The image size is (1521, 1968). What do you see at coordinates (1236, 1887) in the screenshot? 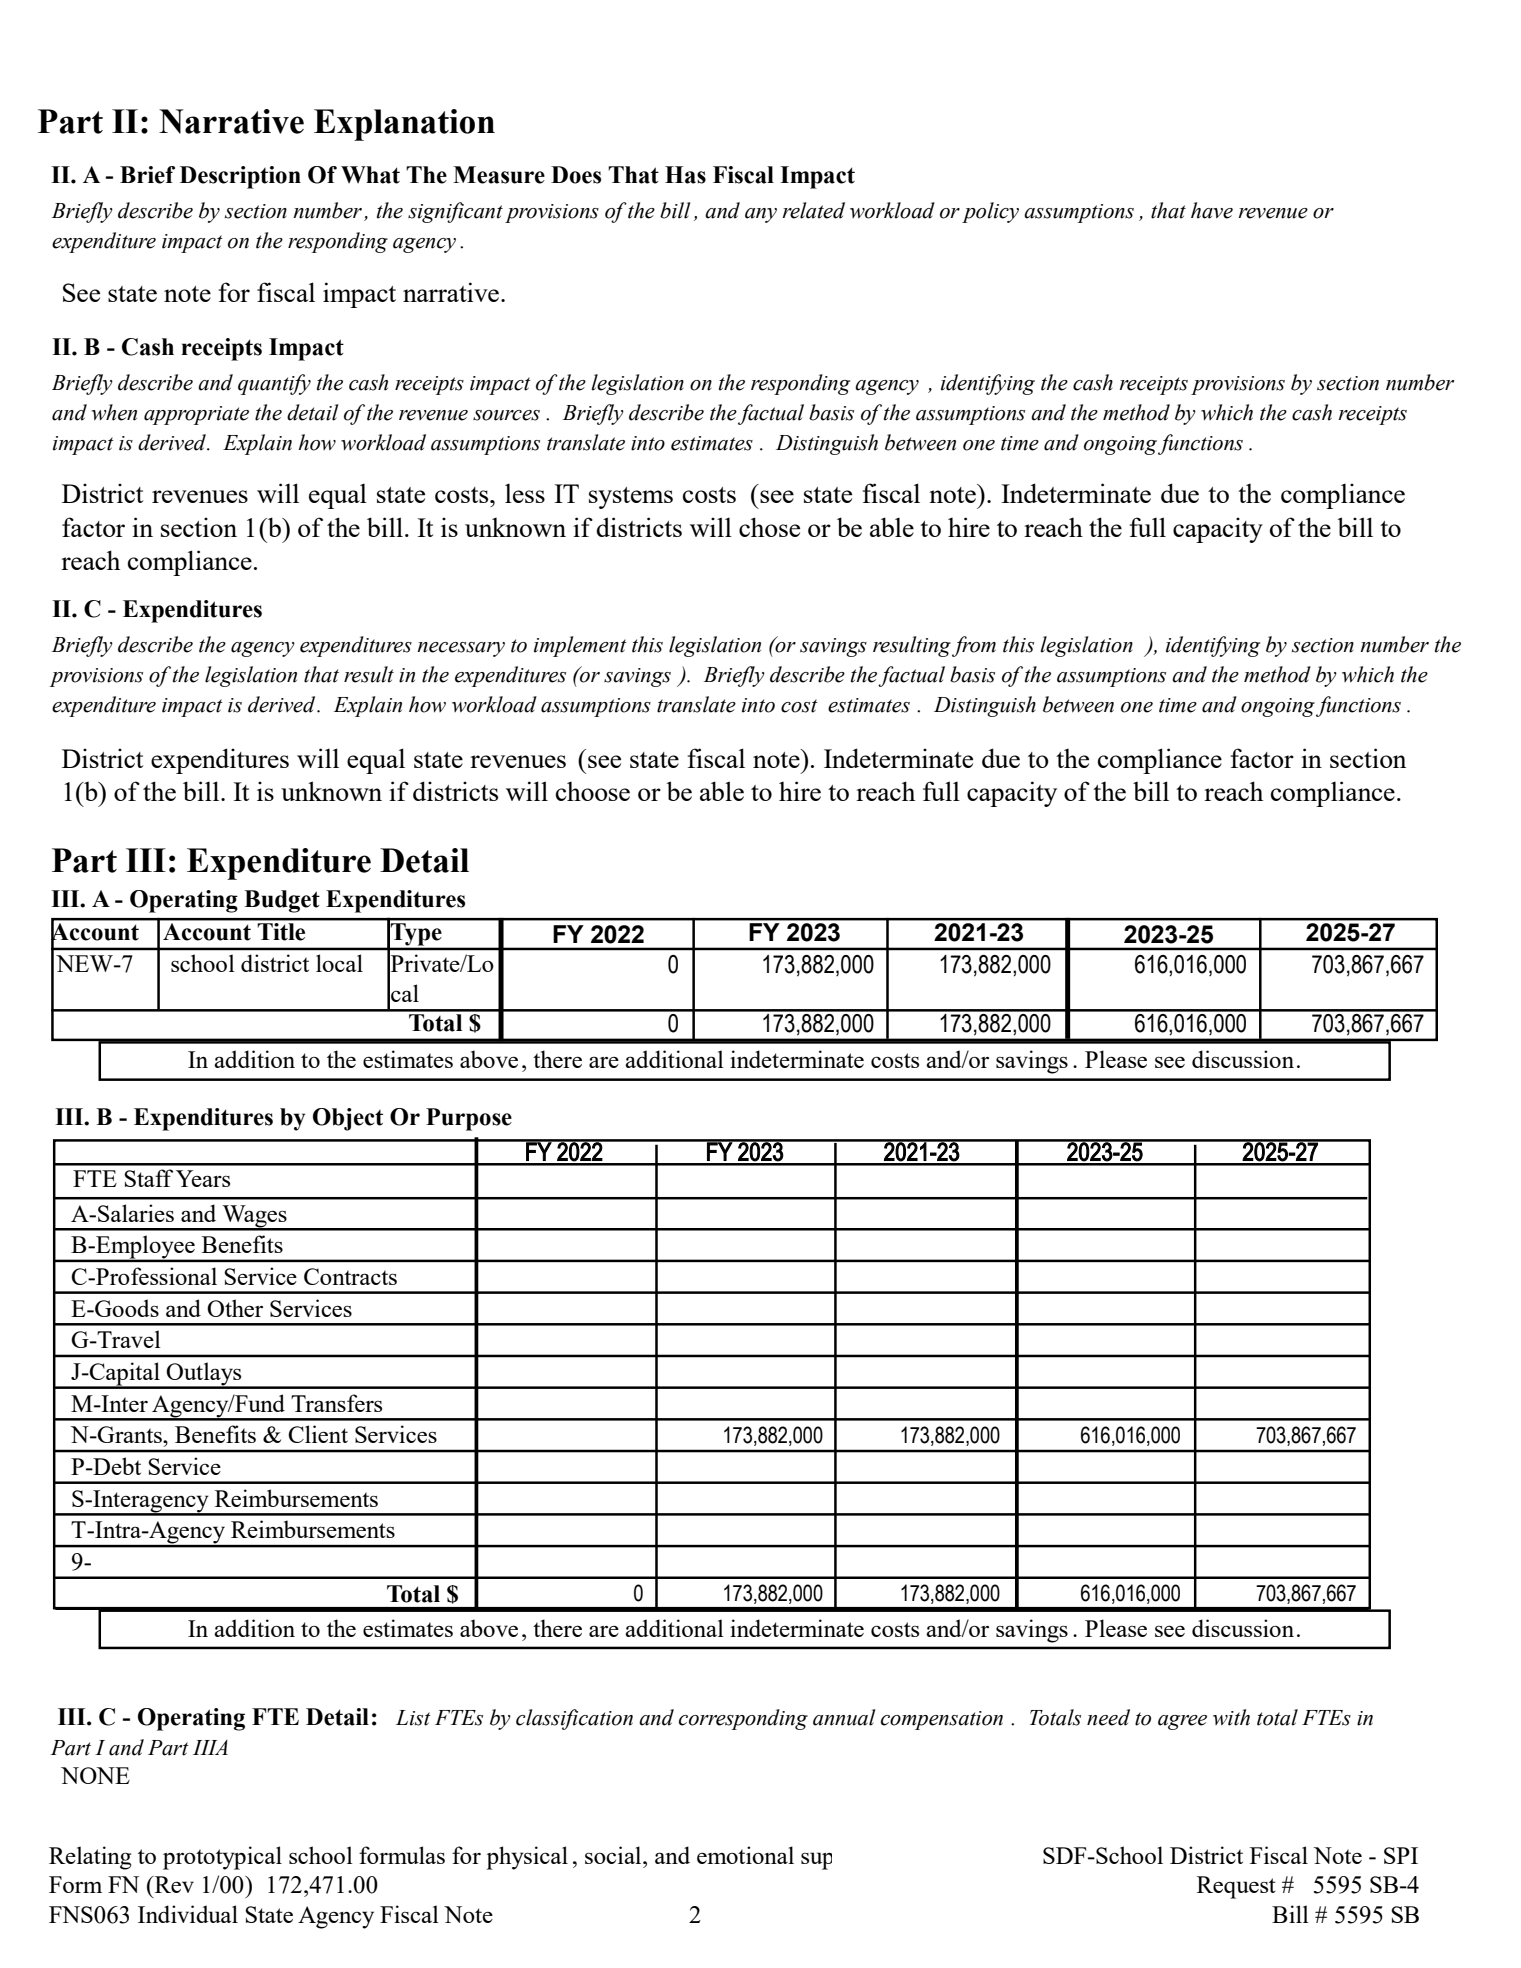
I see `Request` at bounding box center [1236, 1887].
